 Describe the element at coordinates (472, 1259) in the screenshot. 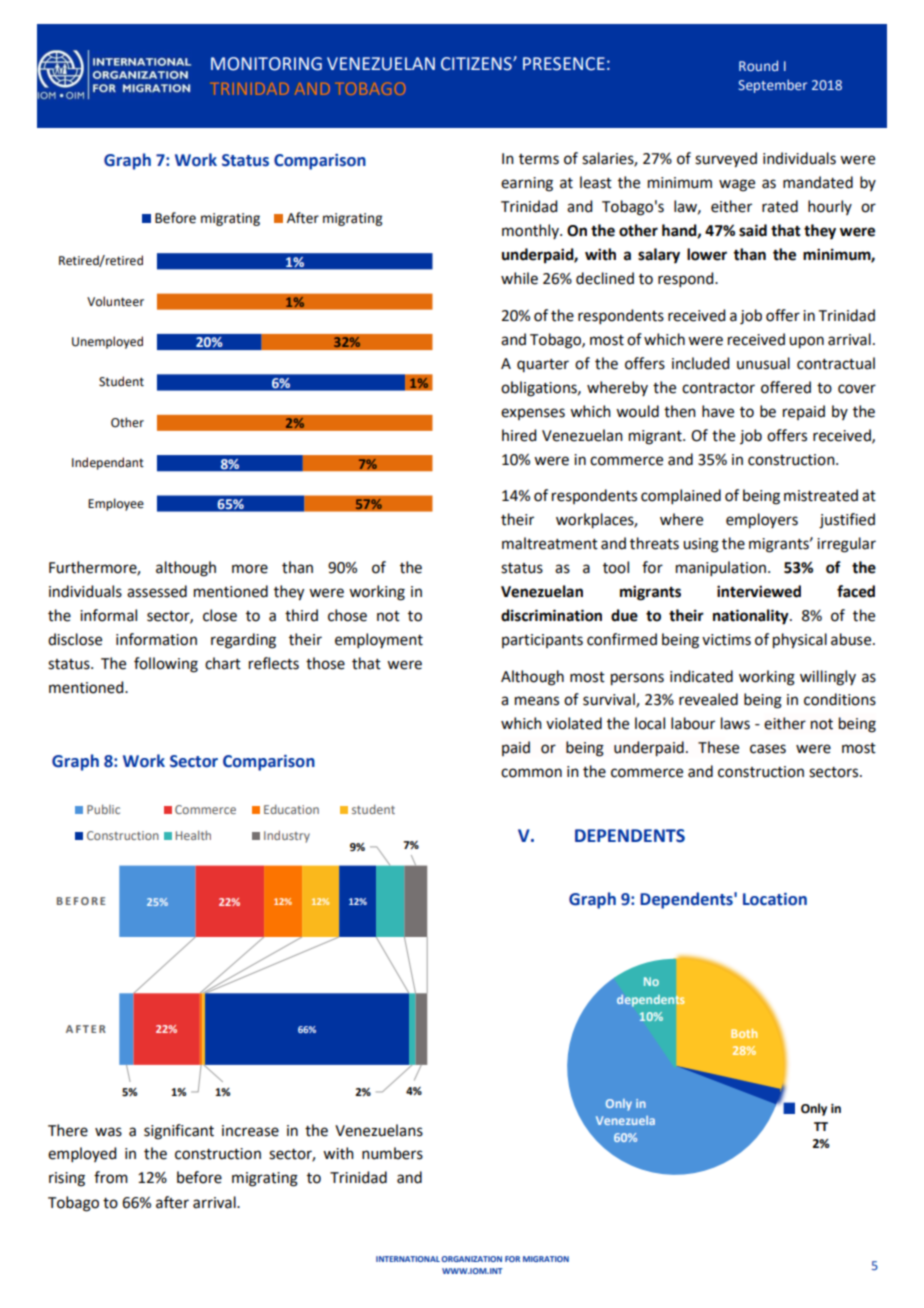

I see `ORGANIZATION` at that location.
